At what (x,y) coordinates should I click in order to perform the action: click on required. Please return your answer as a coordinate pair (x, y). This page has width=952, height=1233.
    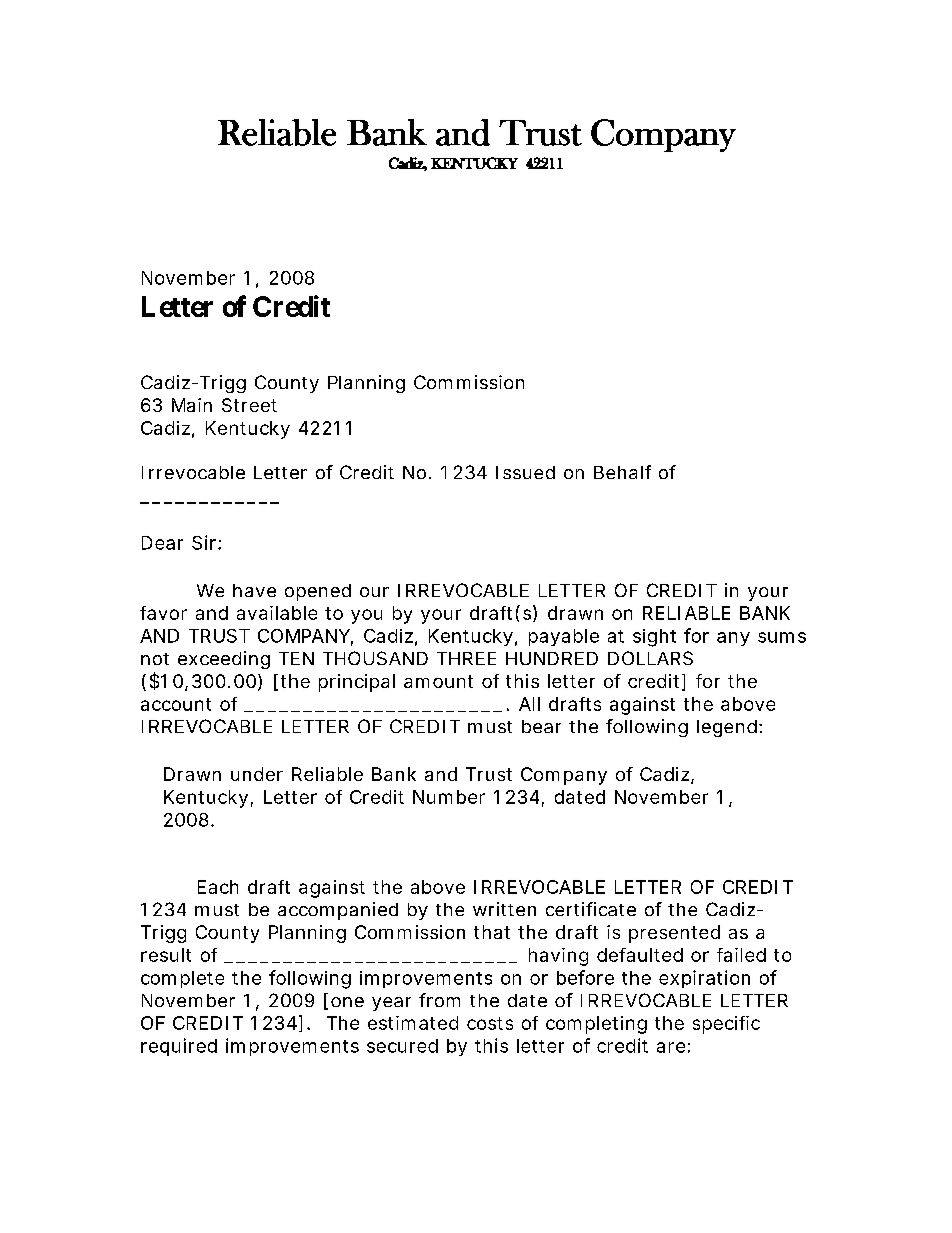
    Looking at the image, I should click on (179, 1047).
